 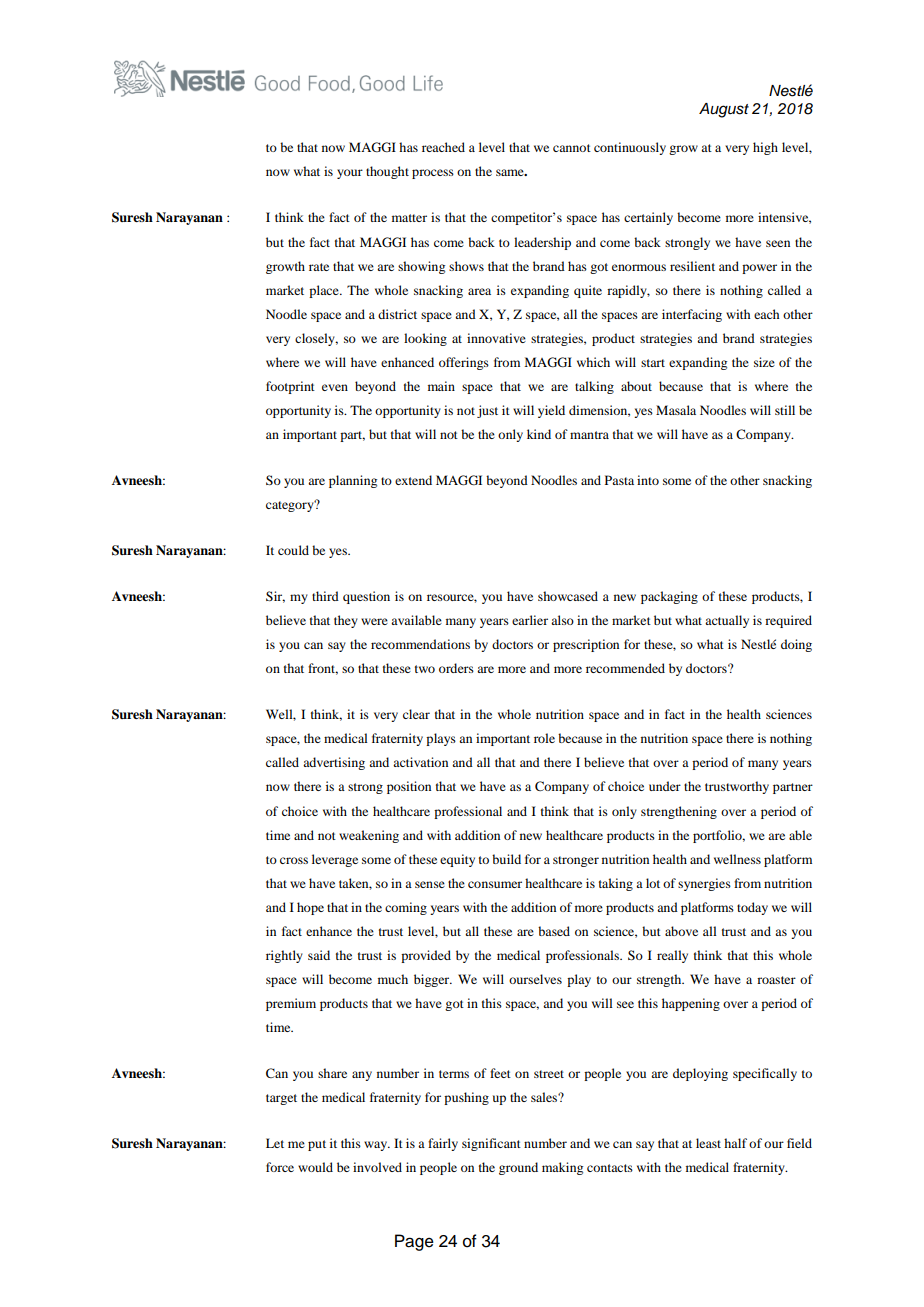 I want to click on advertising, so click(x=334, y=763).
